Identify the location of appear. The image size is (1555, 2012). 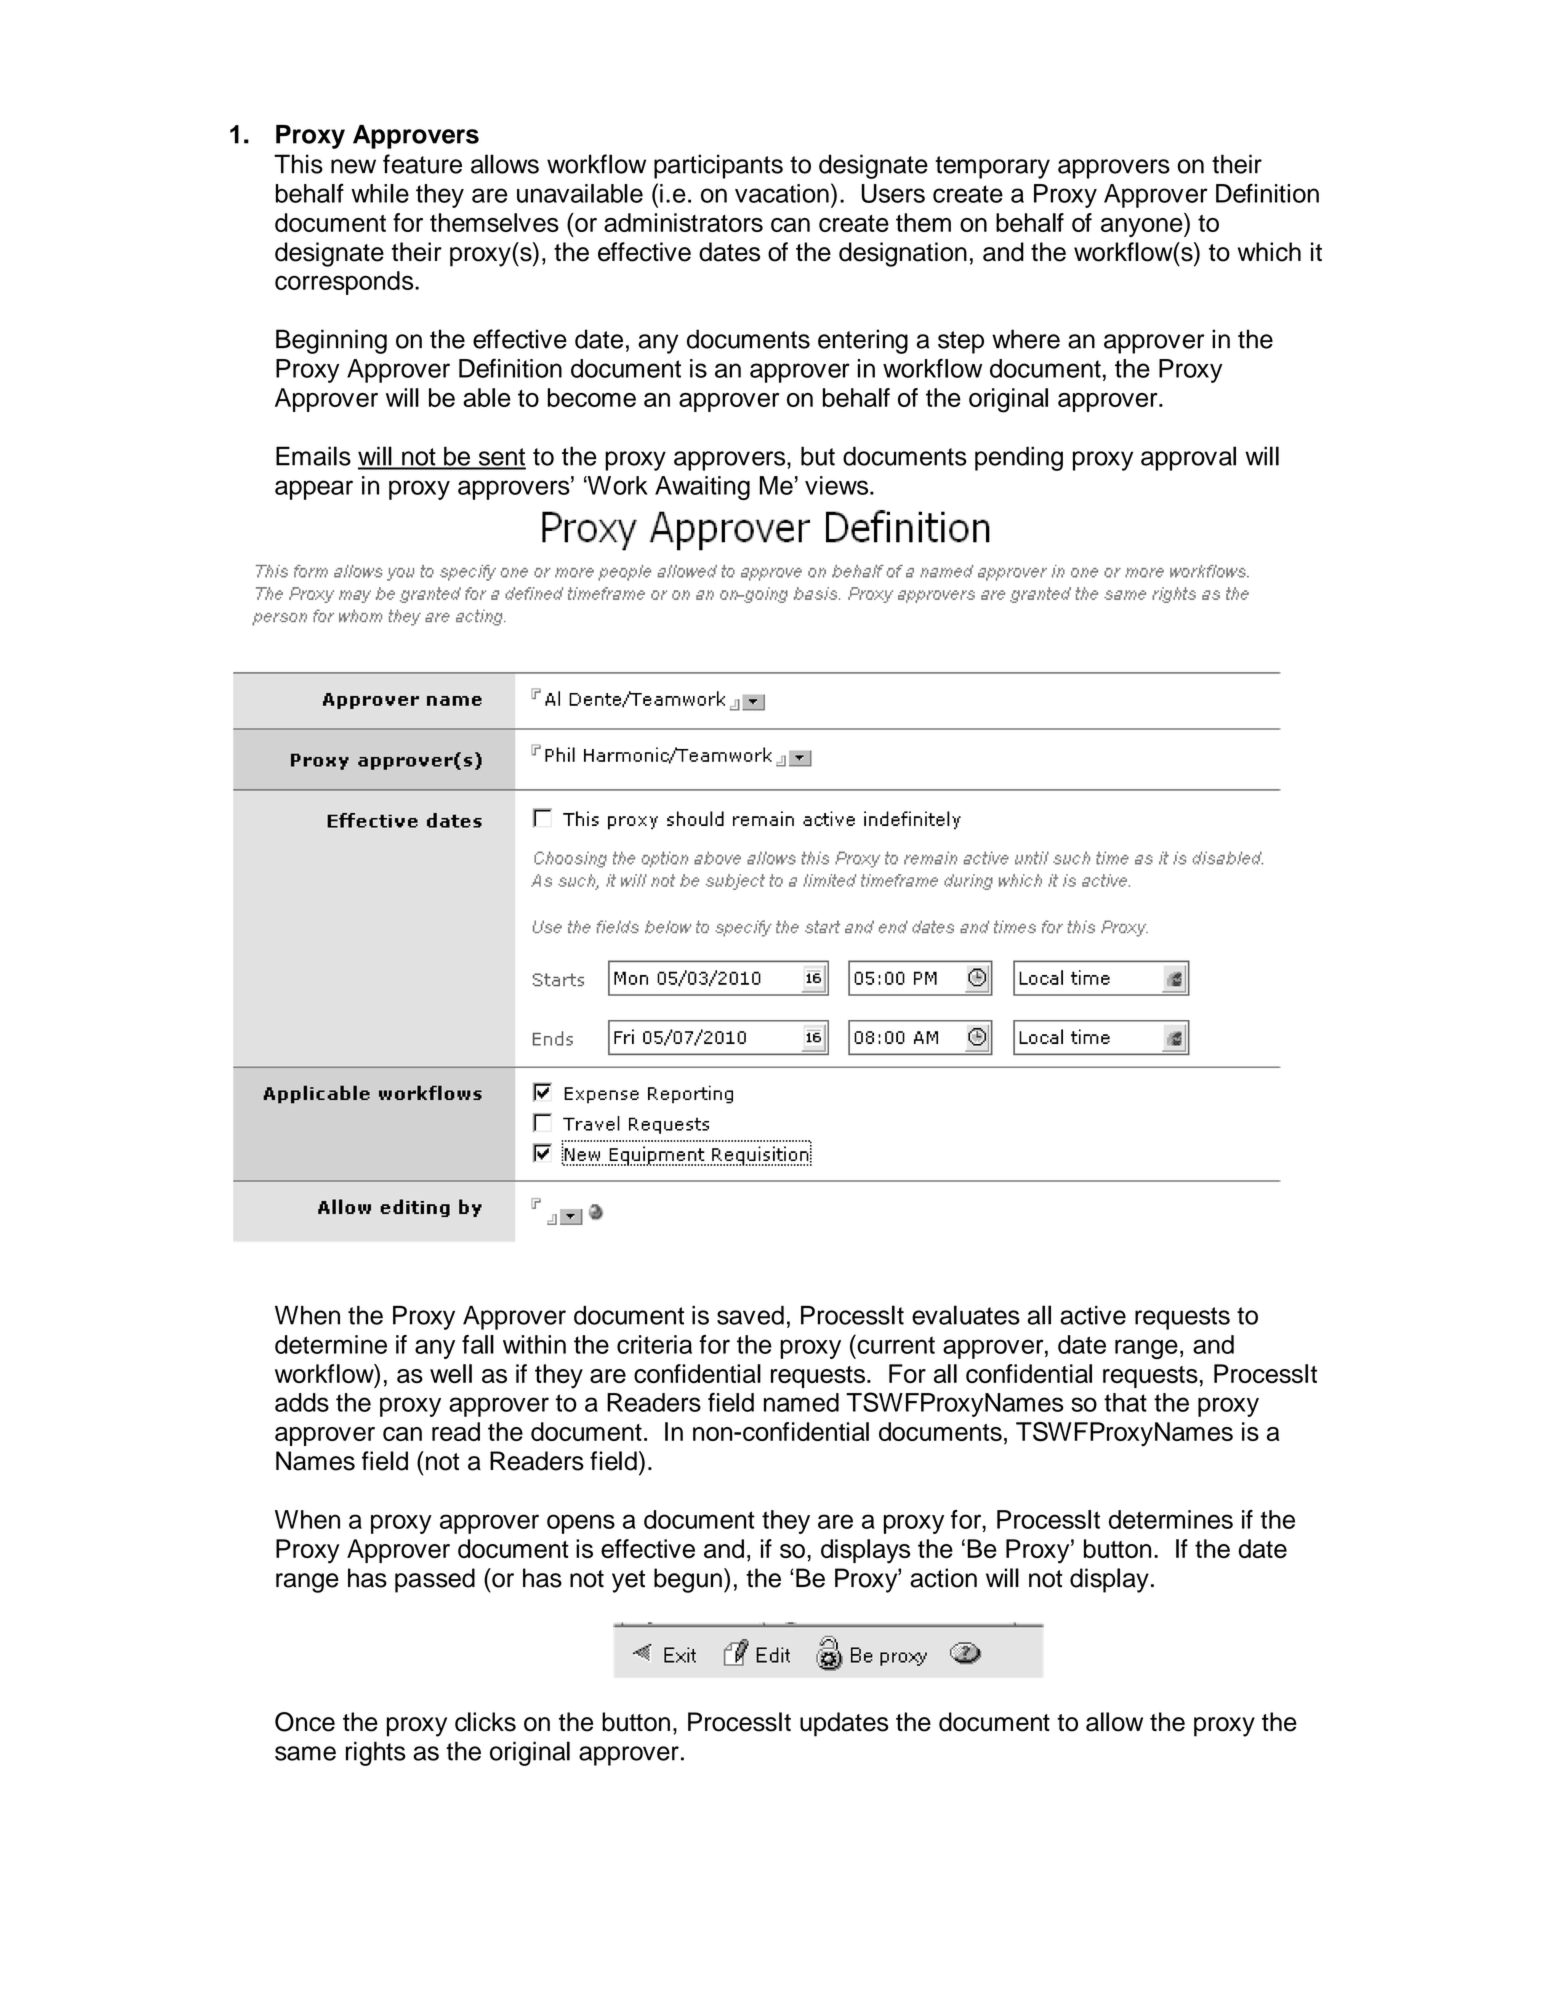
(314, 490).
